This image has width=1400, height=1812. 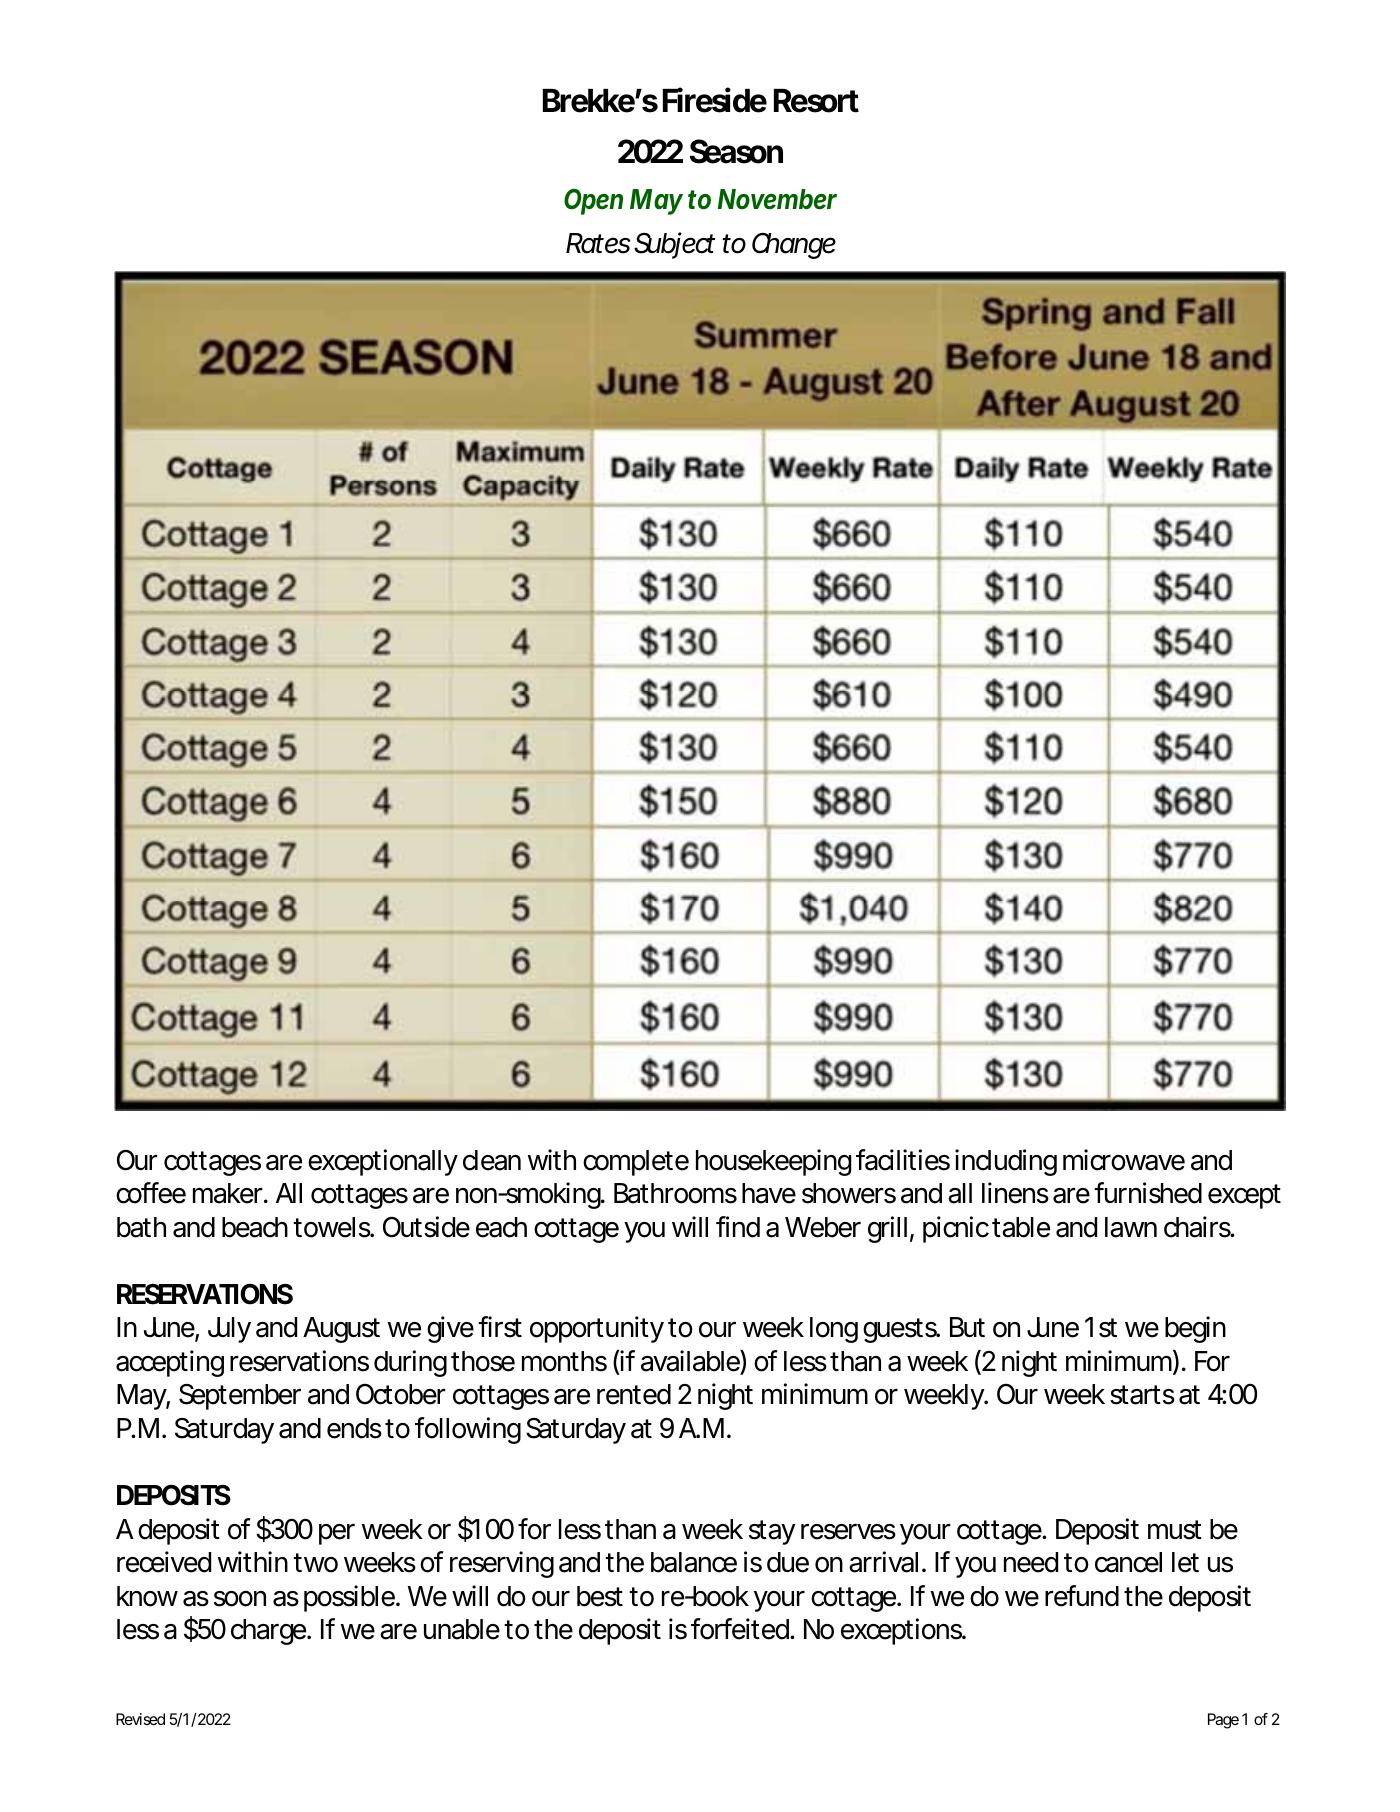 What do you see at coordinates (1082, 1596) in the image?
I see `refund` at bounding box center [1082, 1596].
